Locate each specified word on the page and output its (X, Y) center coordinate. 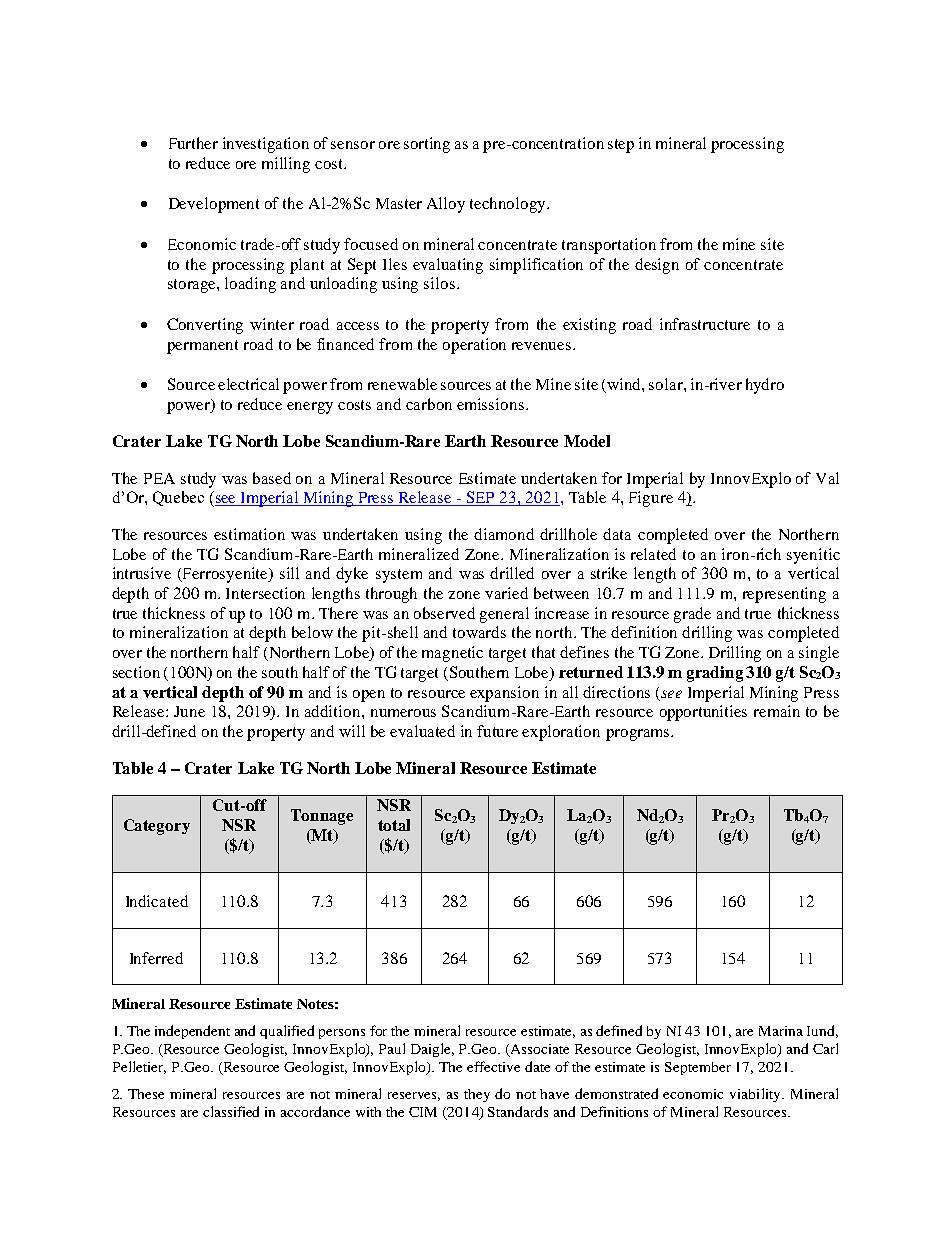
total (394, 825)
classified (231, 1111)
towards (479, 632)
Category (157, 827)
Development (214, 205)
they (477, 1095)
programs (639, 735)
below (312, 632)
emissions (490, 404)
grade (692, 615)
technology (509, 205)
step (621, 146)
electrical (248, 384)
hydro (765, 386)
